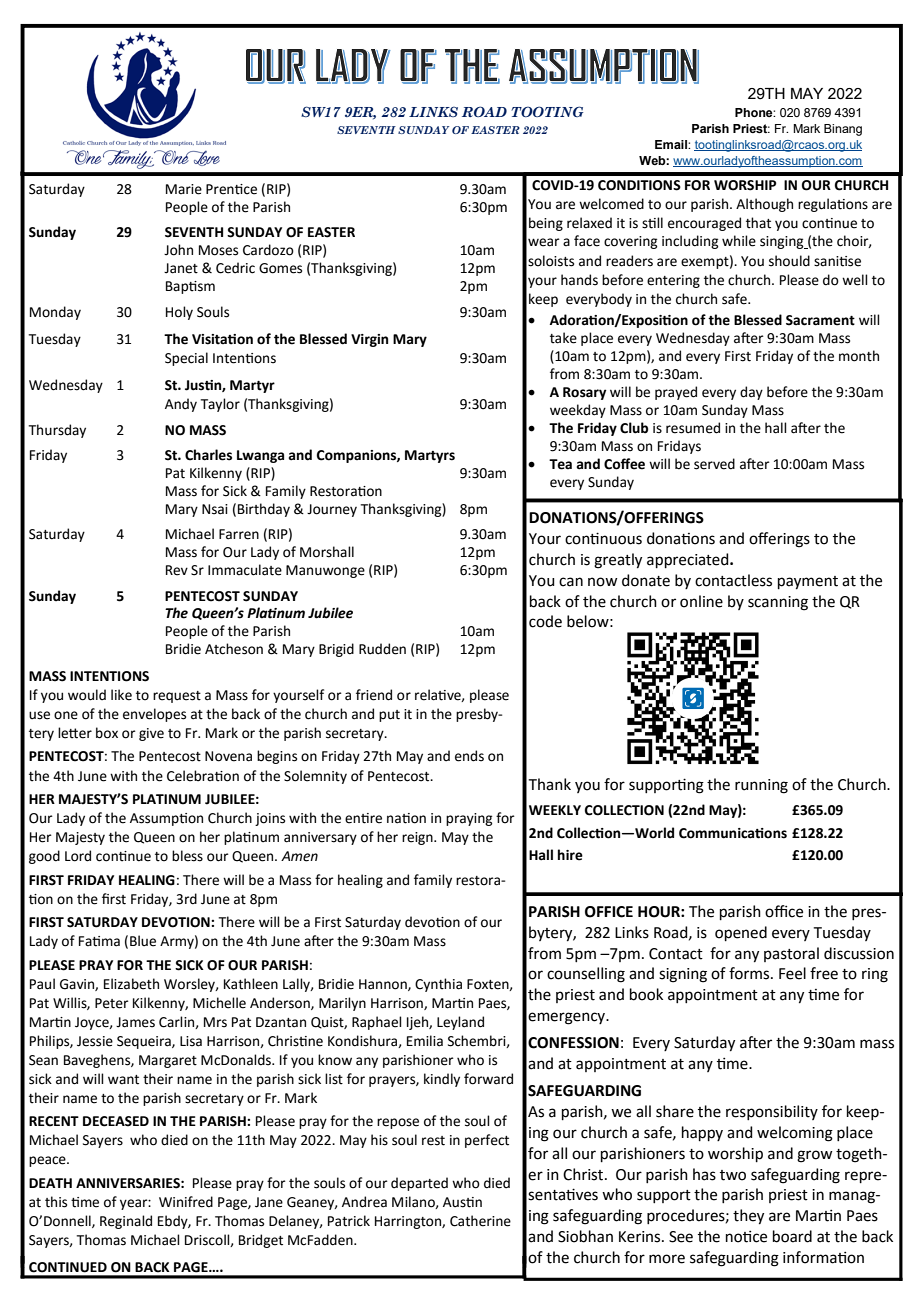 This document has width=924, height=1308. Describe the element at coordinates (761, 786) in the document. I see `running` at that location.
